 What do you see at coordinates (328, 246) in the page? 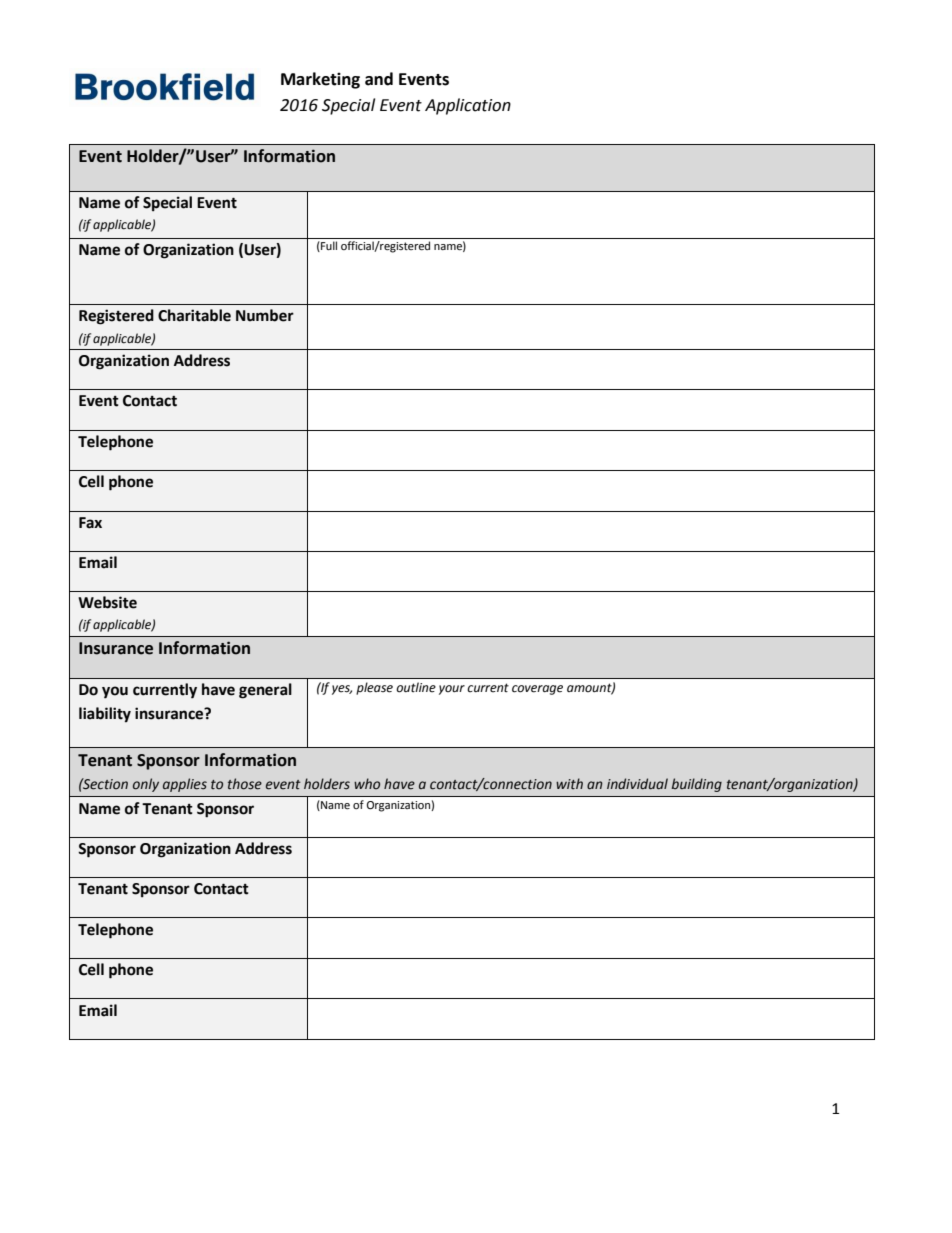
I see `Full` at bounding box center [328, 246].
